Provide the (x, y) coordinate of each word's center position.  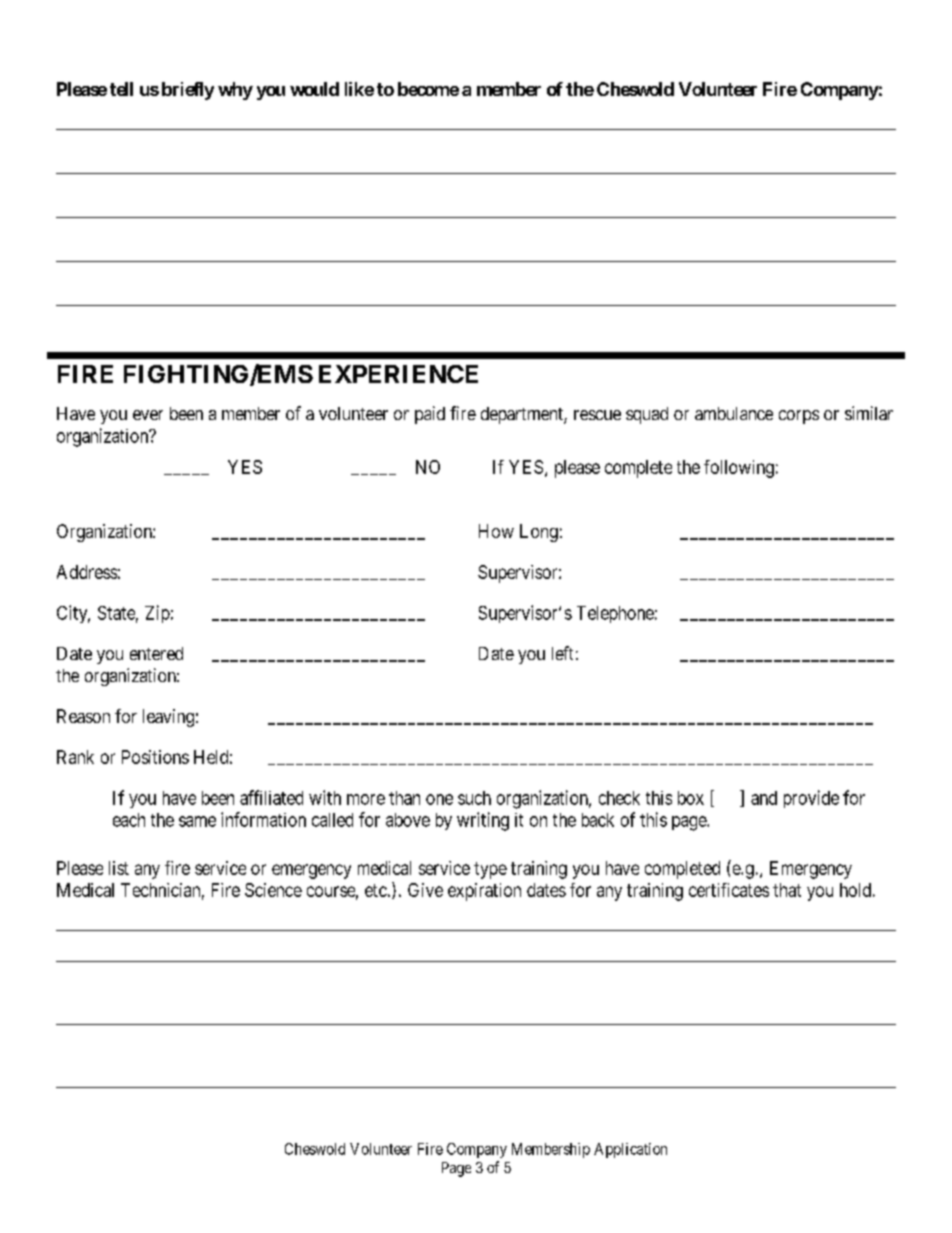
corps (799, 417)
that (787, 890)
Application (630, 1150)
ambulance (734, 413)
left (562, 653)
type (490, 870)
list (119, 868)
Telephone (615, 614)
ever (148, 415)
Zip (157, 614)
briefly (188, 91)
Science (273, 890)
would (314, 89)
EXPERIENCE (398, 374)
